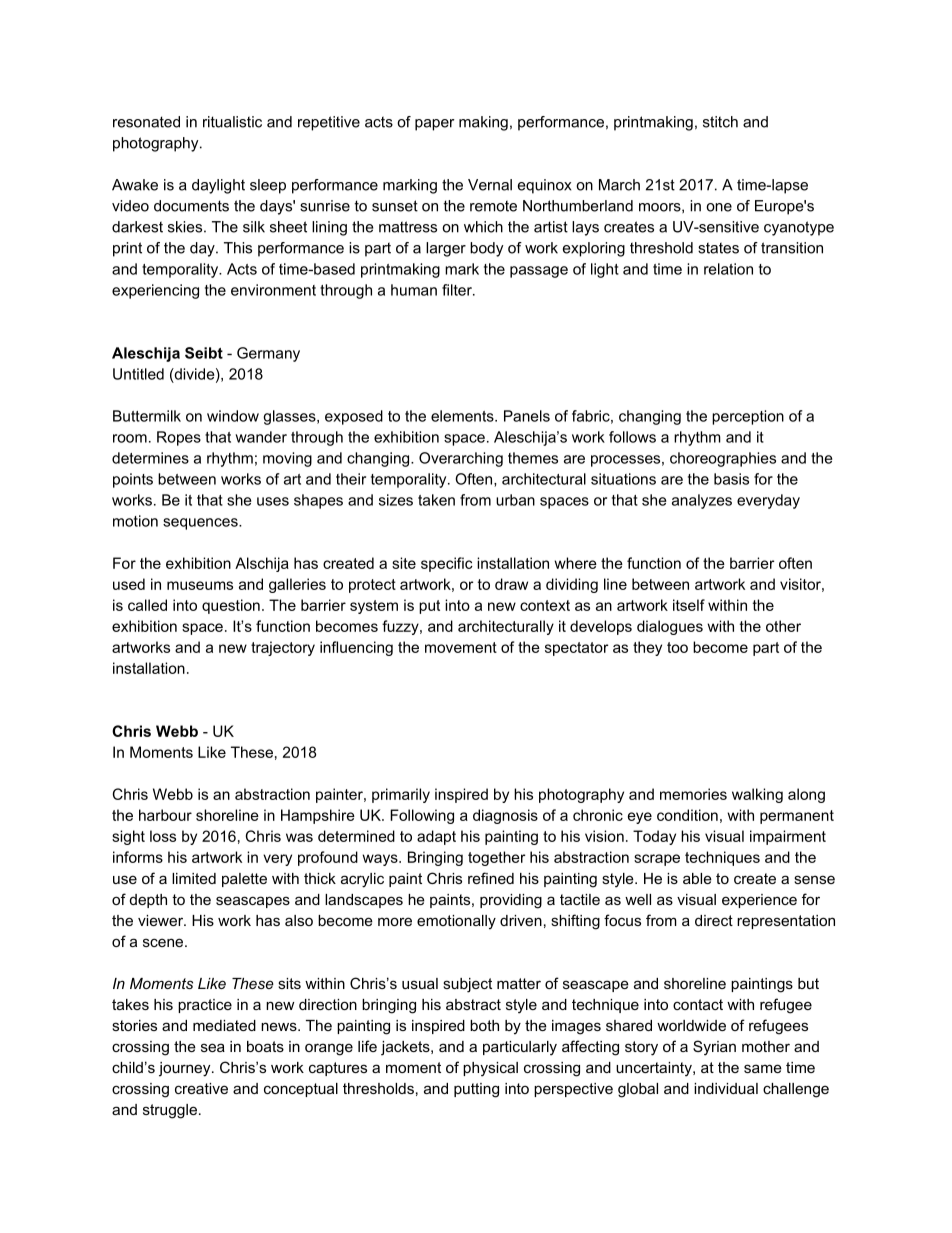 The image size is (952, 1233). What do you see at coordinates (201, 1088) in the page?
I see `creative` at bounding box center [201, 1088].
